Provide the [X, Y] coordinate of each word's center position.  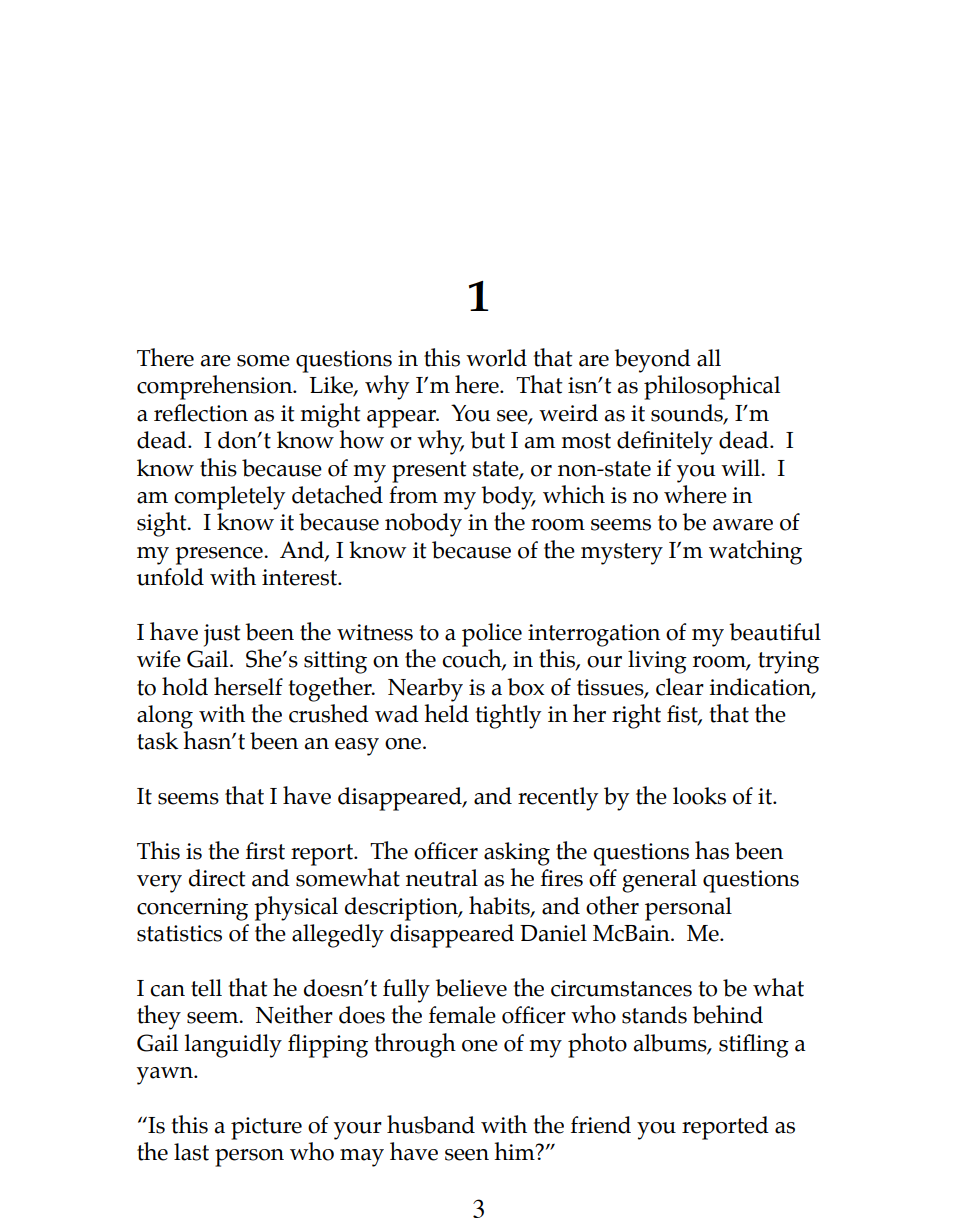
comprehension [216, 387]
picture [266, 1128]
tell [206, 988]
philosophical [712, 387]
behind [727, 1014]
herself [248, 686]
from [413, 495]
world [496, 358]
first [265, 851]
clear [680, 687]
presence [220, 556]
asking [517, 854]
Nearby [425, 690]
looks [699, 796]
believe [471, 988]
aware [743, 525]
